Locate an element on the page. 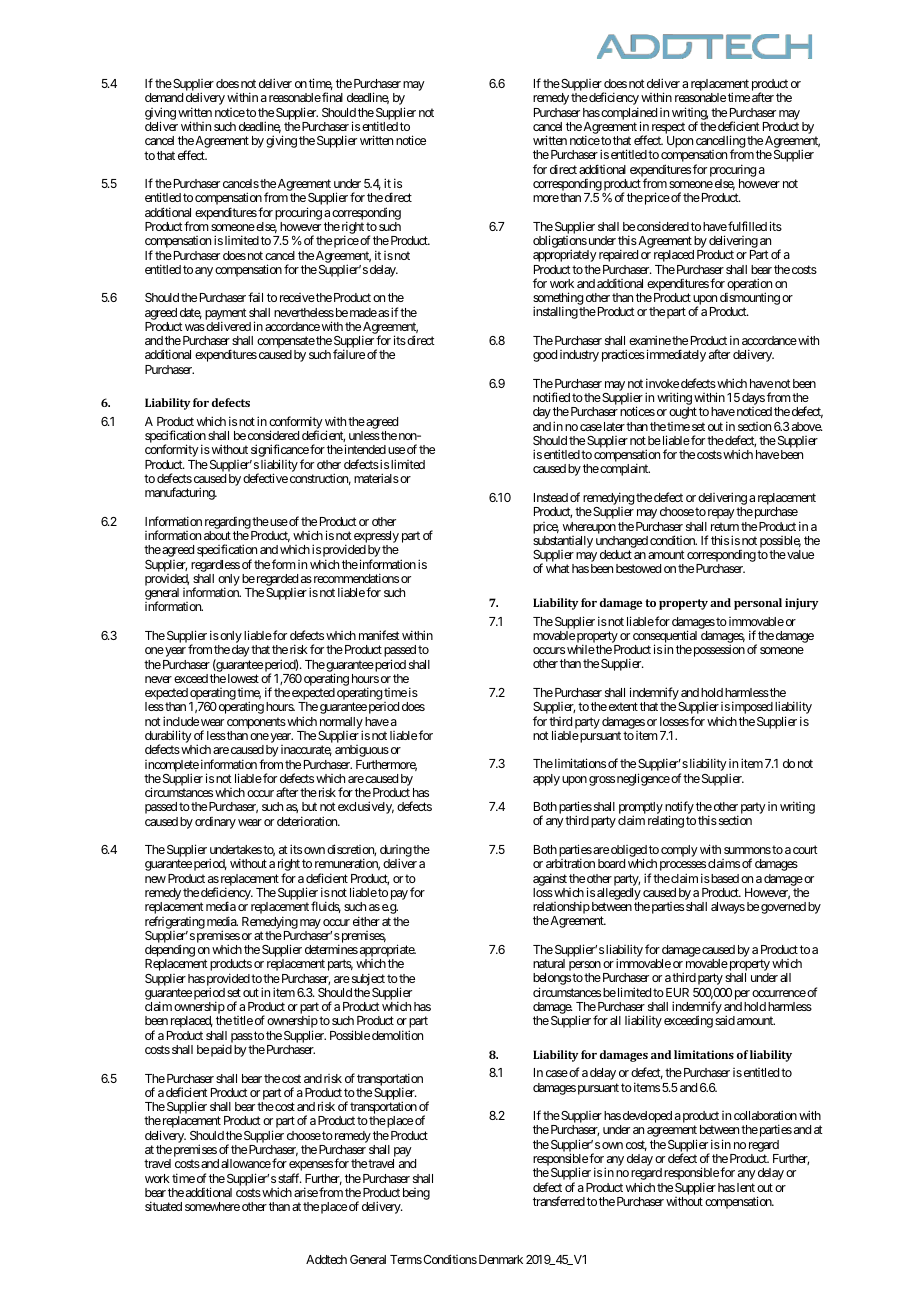 This document has width=924, height=1307. being is located at coordinates (416, 1194).
